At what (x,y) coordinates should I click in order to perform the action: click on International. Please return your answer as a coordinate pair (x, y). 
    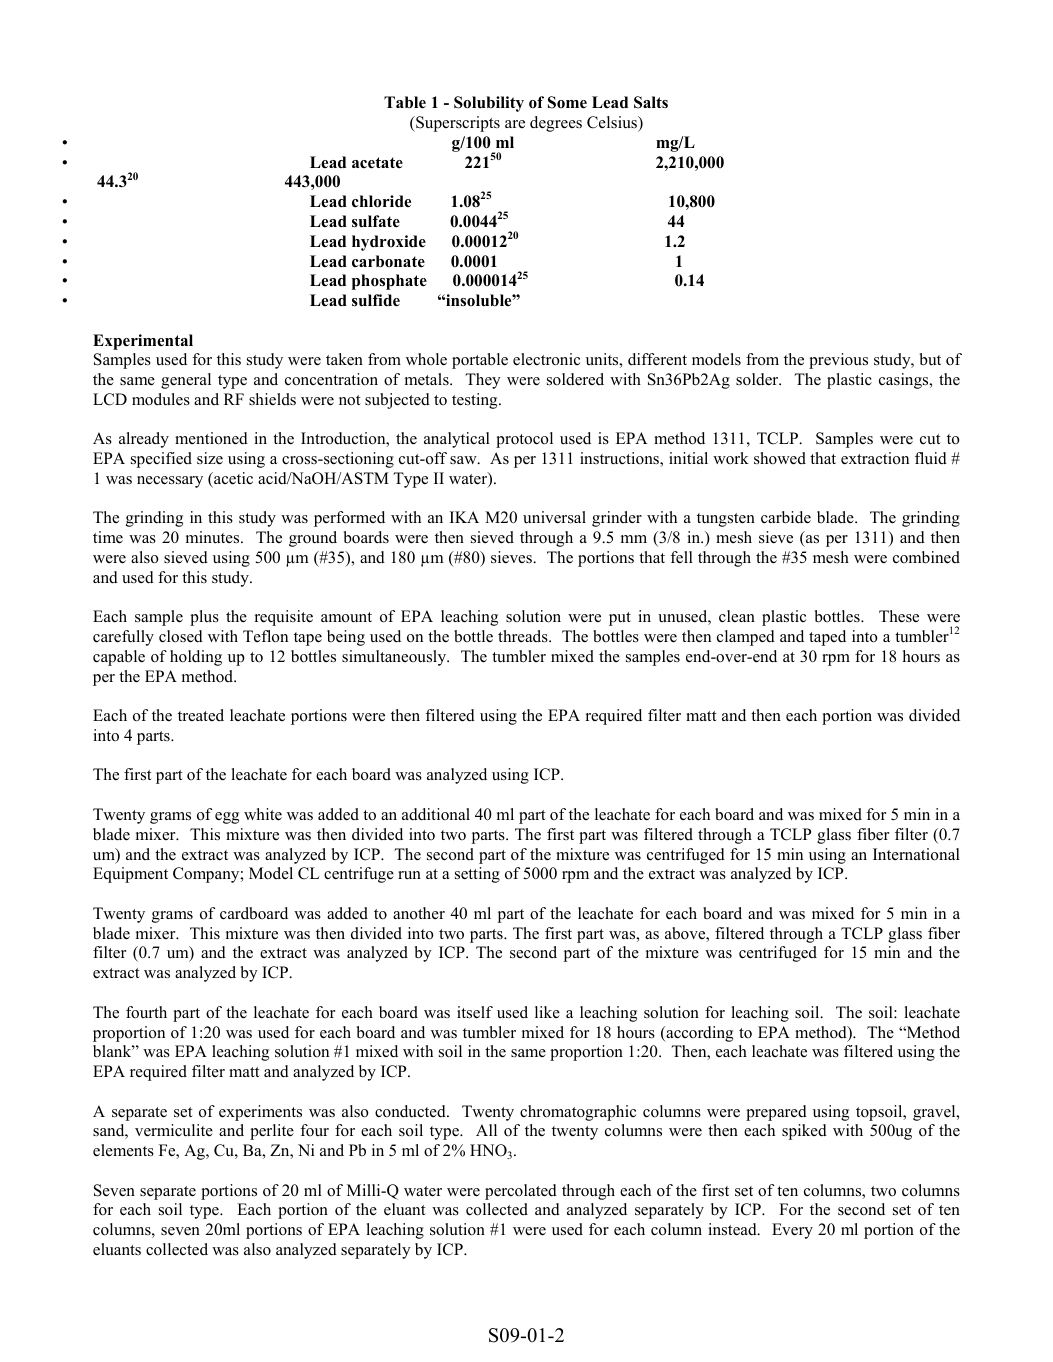
    Looking at the image, I should click on (916, 854).
